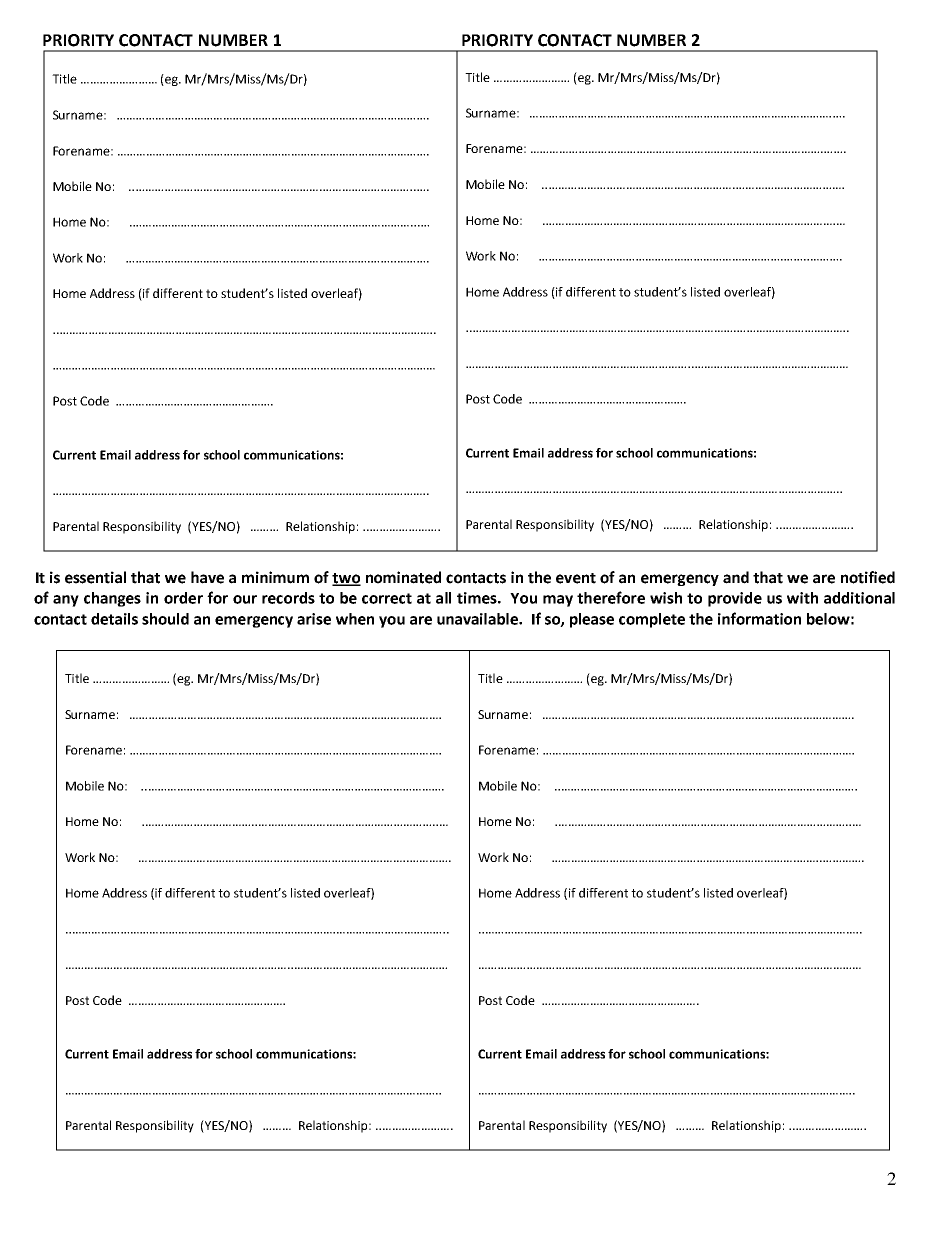 This document has height=1233, width=952. What do you see at coordinates (558, 601) in the document?
I see `may` at bounding box center [558, 601].
